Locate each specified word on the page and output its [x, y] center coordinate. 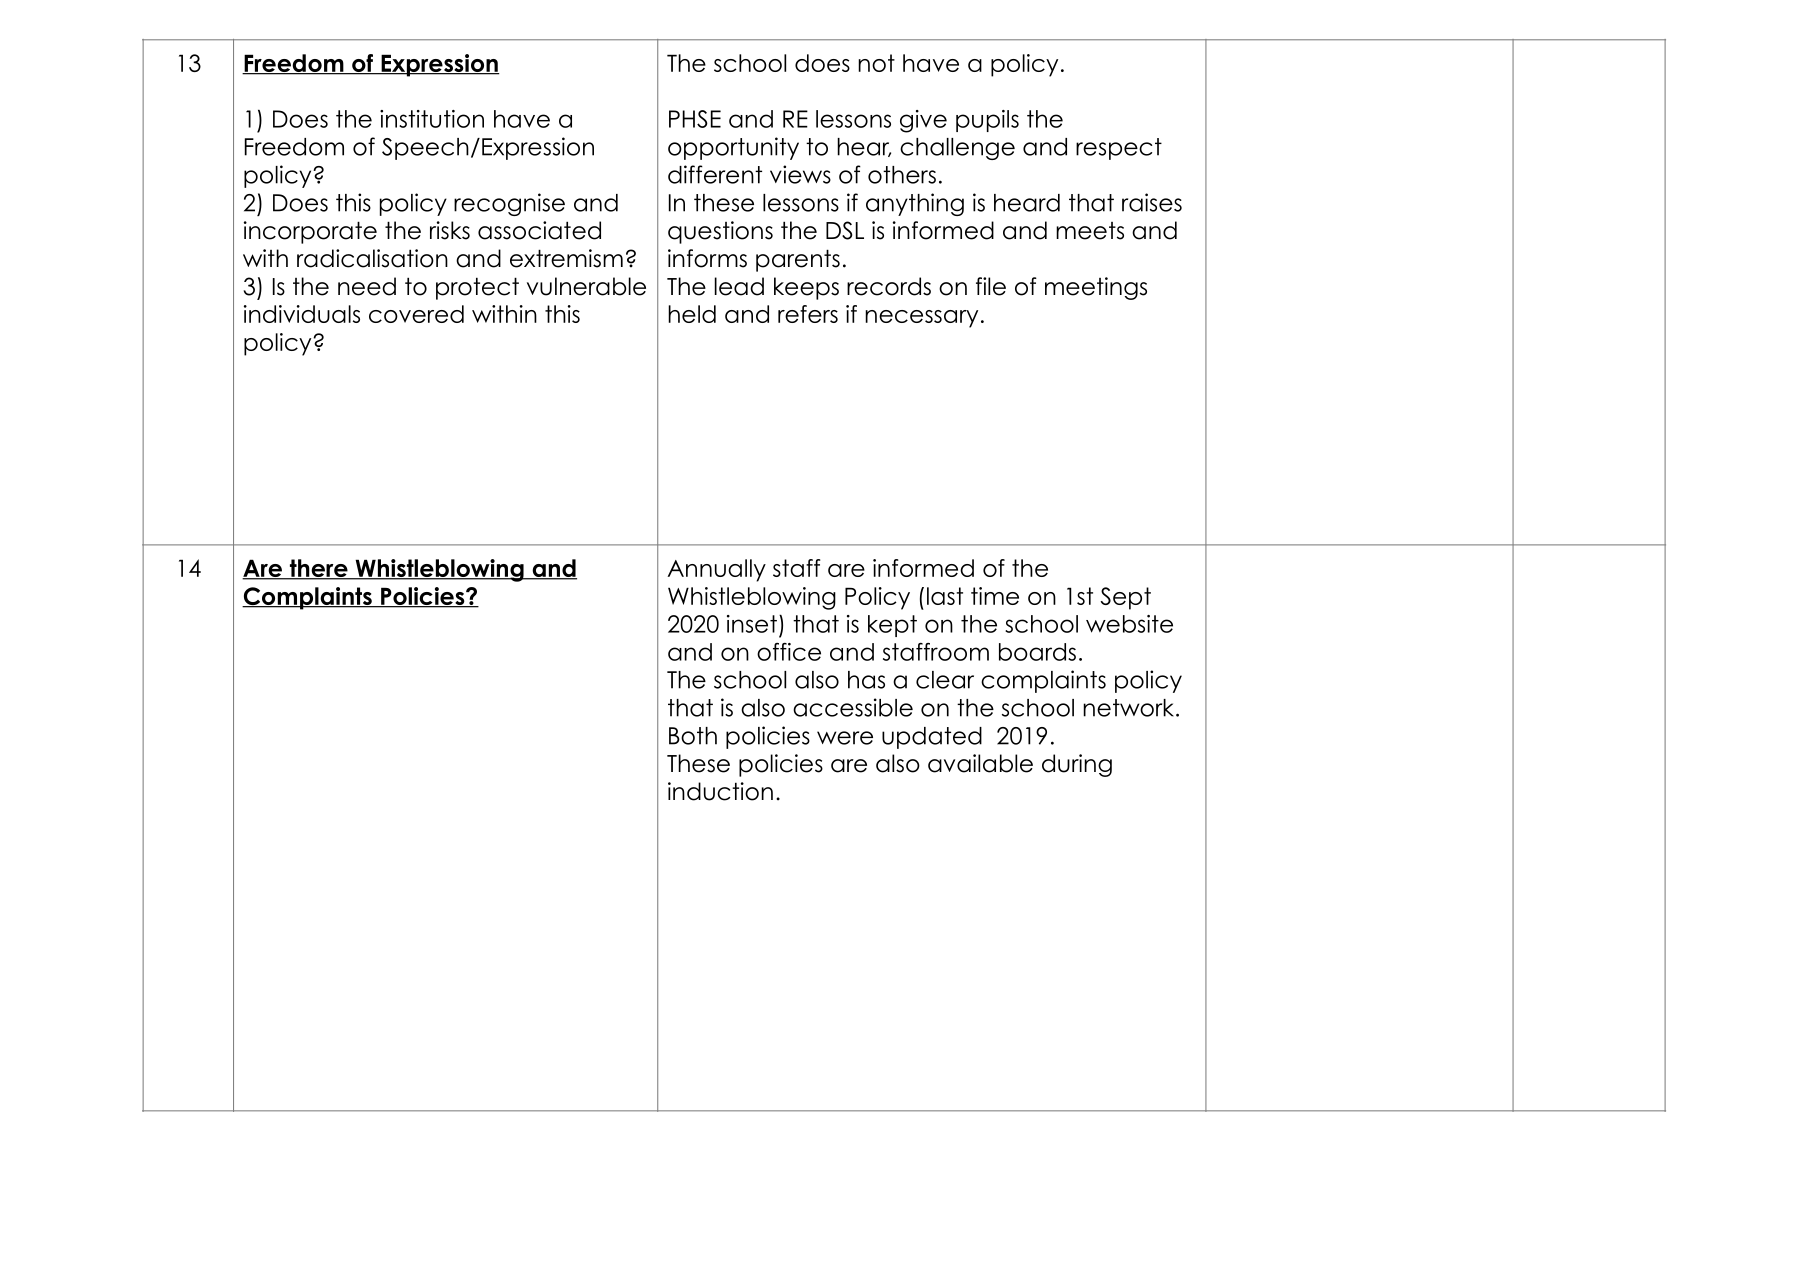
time [995, 596]
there [318, 569]
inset [752, 624]
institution [432, 119]
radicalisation [372, 258]
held [692, 314]
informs [707, 258]
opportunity [733, 148]
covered [416, 314]
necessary [921, 319]
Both [693, 736]
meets [1090, 231]
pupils [987, 121]
